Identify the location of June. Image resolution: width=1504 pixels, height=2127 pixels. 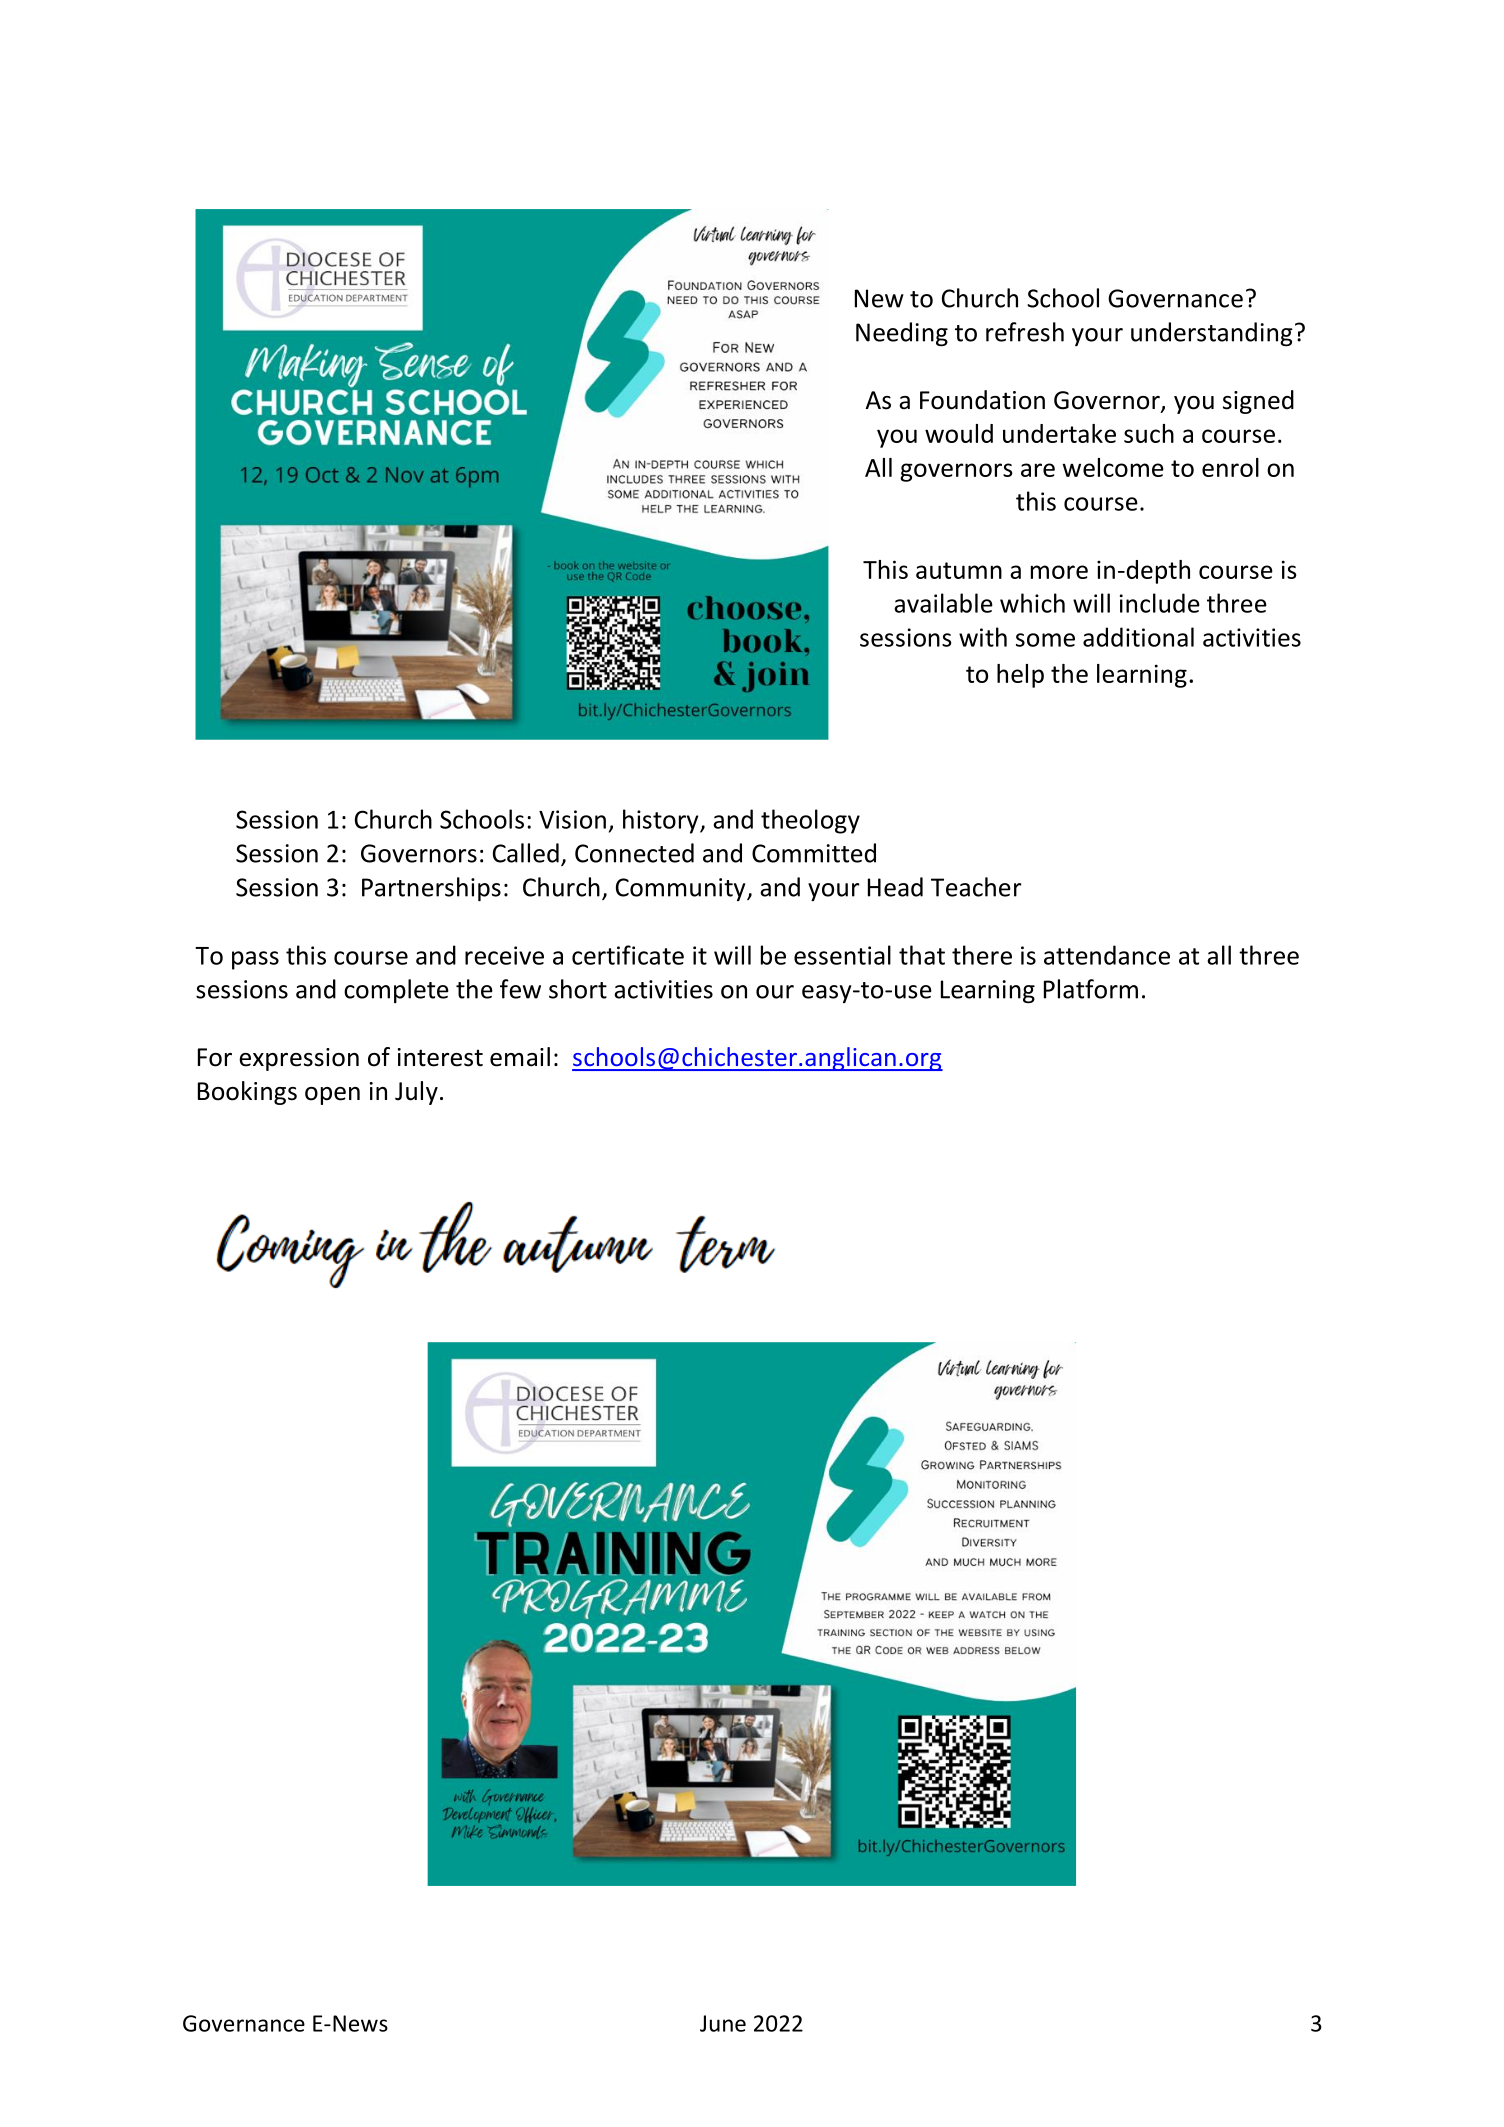
(723, 2023).
